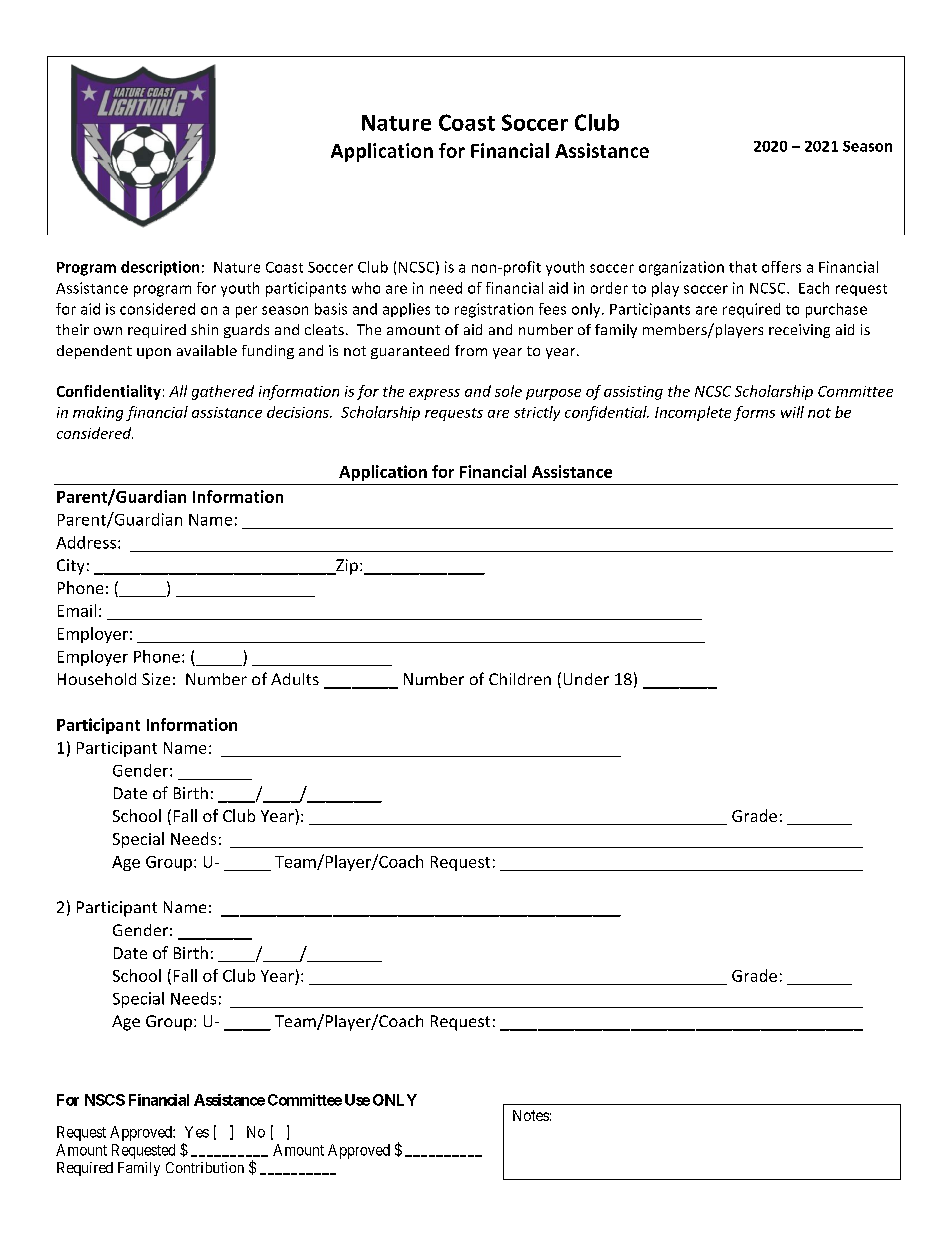  I want to click on Size, so click(156, 679).
